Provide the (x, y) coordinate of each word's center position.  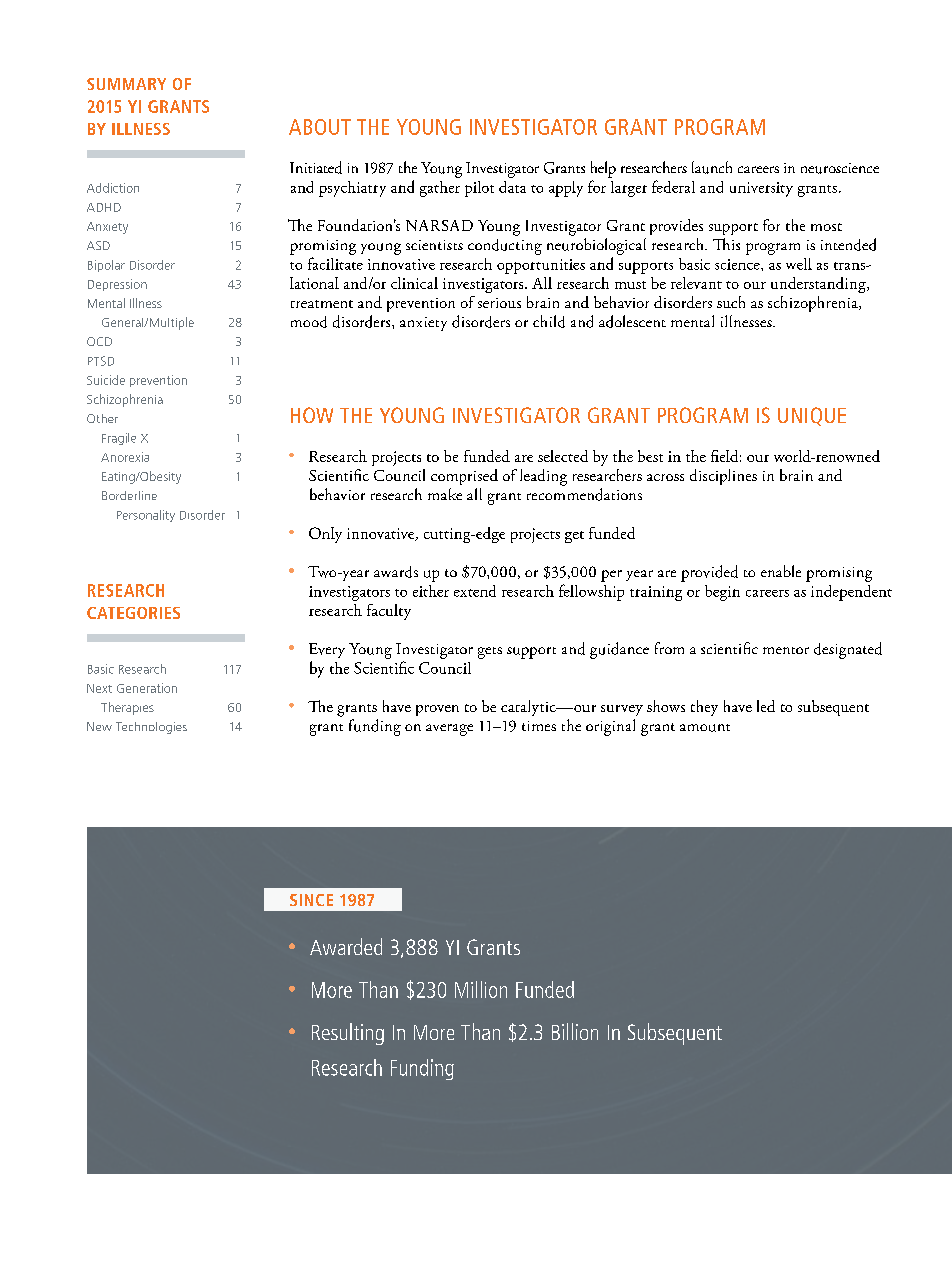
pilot (479, 189)
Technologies (151, 728)
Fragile (119, 439)
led (766, 706)
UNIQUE (812, 416)
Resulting (348, 1034)
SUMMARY (126, 84)
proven (437, 710)
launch (712, 167)
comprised (464, 477)
